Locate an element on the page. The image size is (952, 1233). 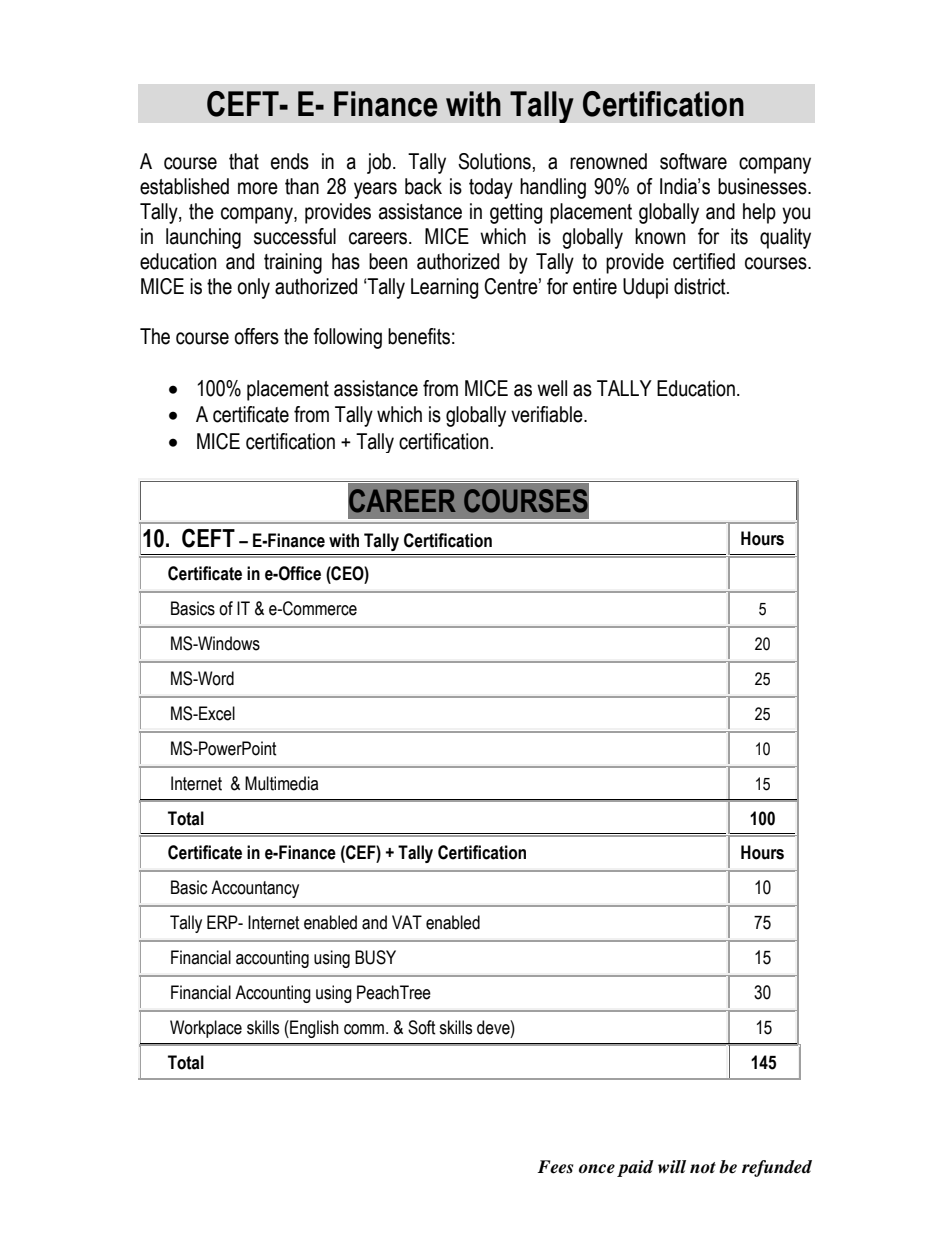
more is located at coordinates (258, 188).
